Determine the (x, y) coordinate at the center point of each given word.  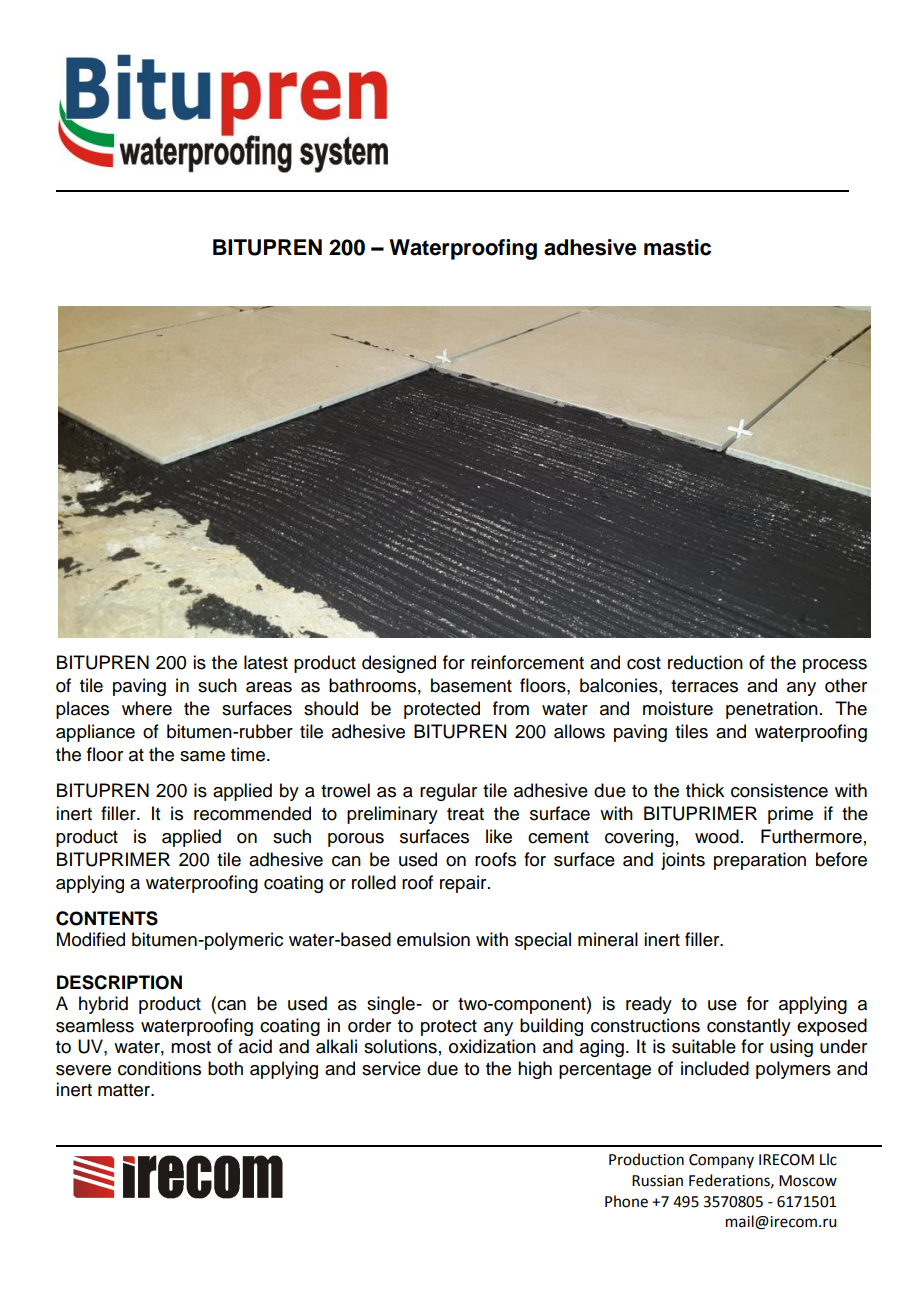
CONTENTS (107, 918)
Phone (626, 1201)
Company (721, 1161)
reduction (705, 662)
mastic (677, 247)
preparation (760, 861)
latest (266, 662)
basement (471, 685)
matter (125, 1090)
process (835, 666)
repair (464, 884)
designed (399, 664)
